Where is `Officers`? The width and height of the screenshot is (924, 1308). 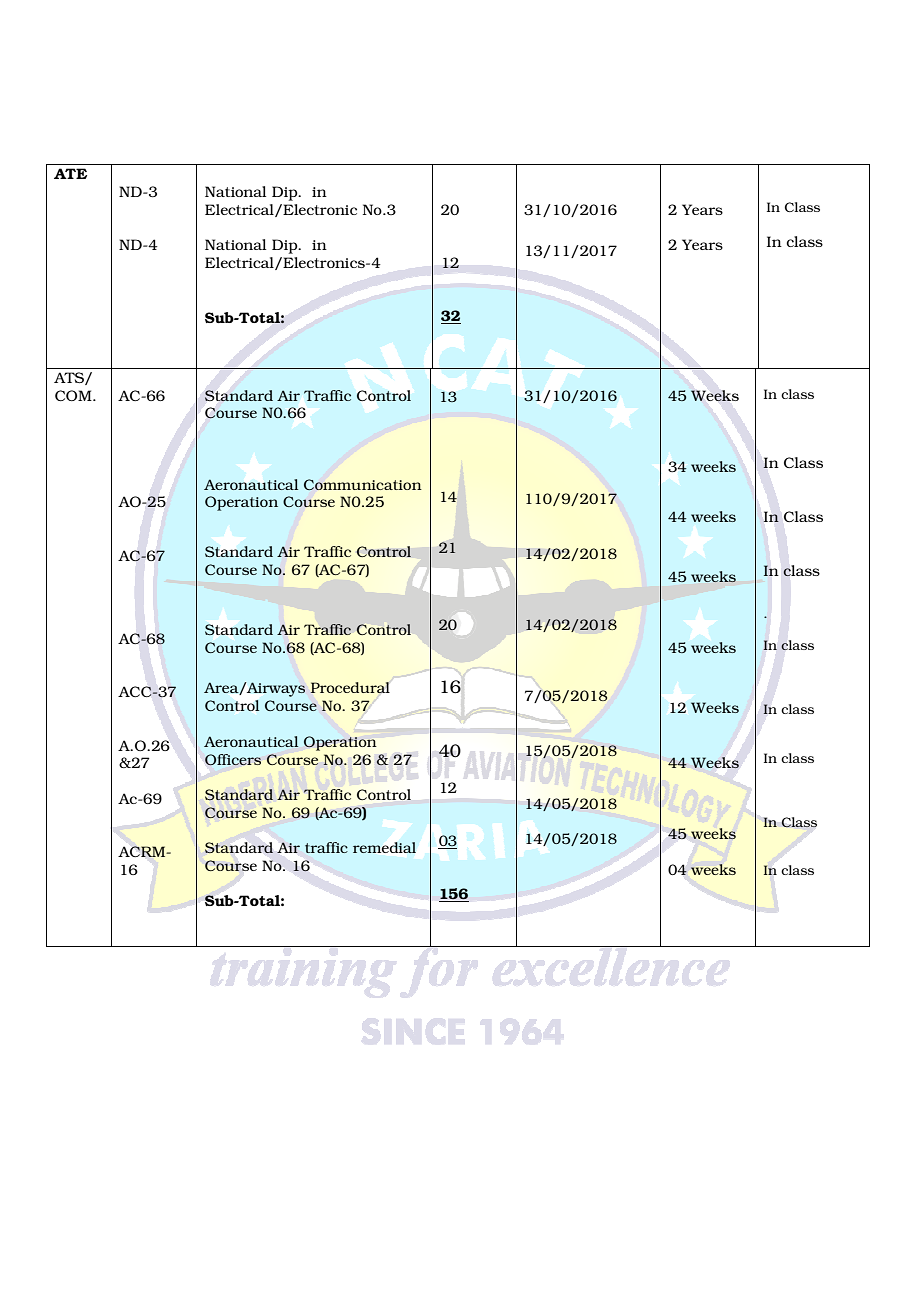
Officers is located at coordinates (233, 760).
